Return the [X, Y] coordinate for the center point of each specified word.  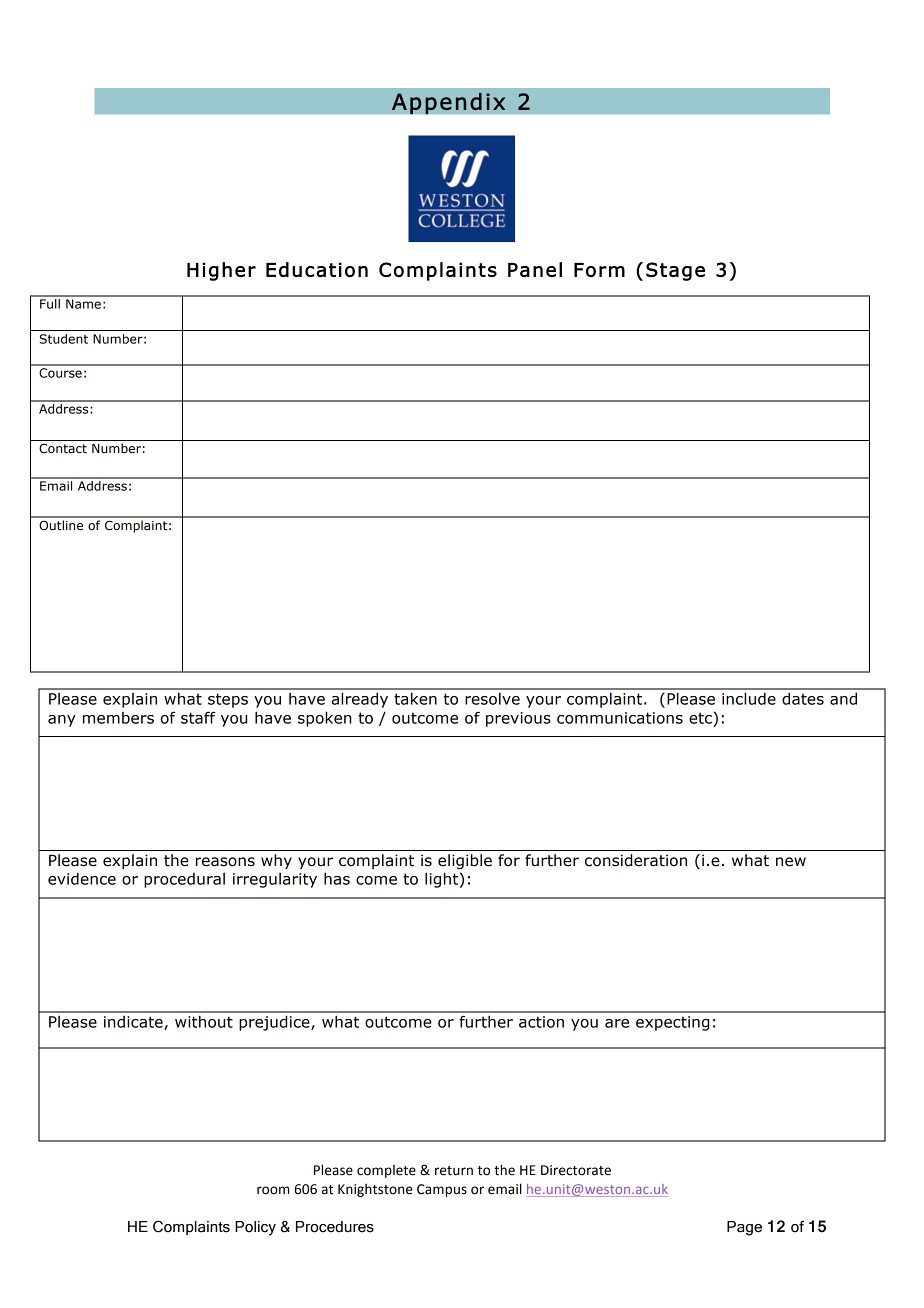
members [118, 718]
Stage [675, 271]
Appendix [449, 103]
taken [415, 698]
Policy [255, 1228]
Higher [221, 271]
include [749, 698]
